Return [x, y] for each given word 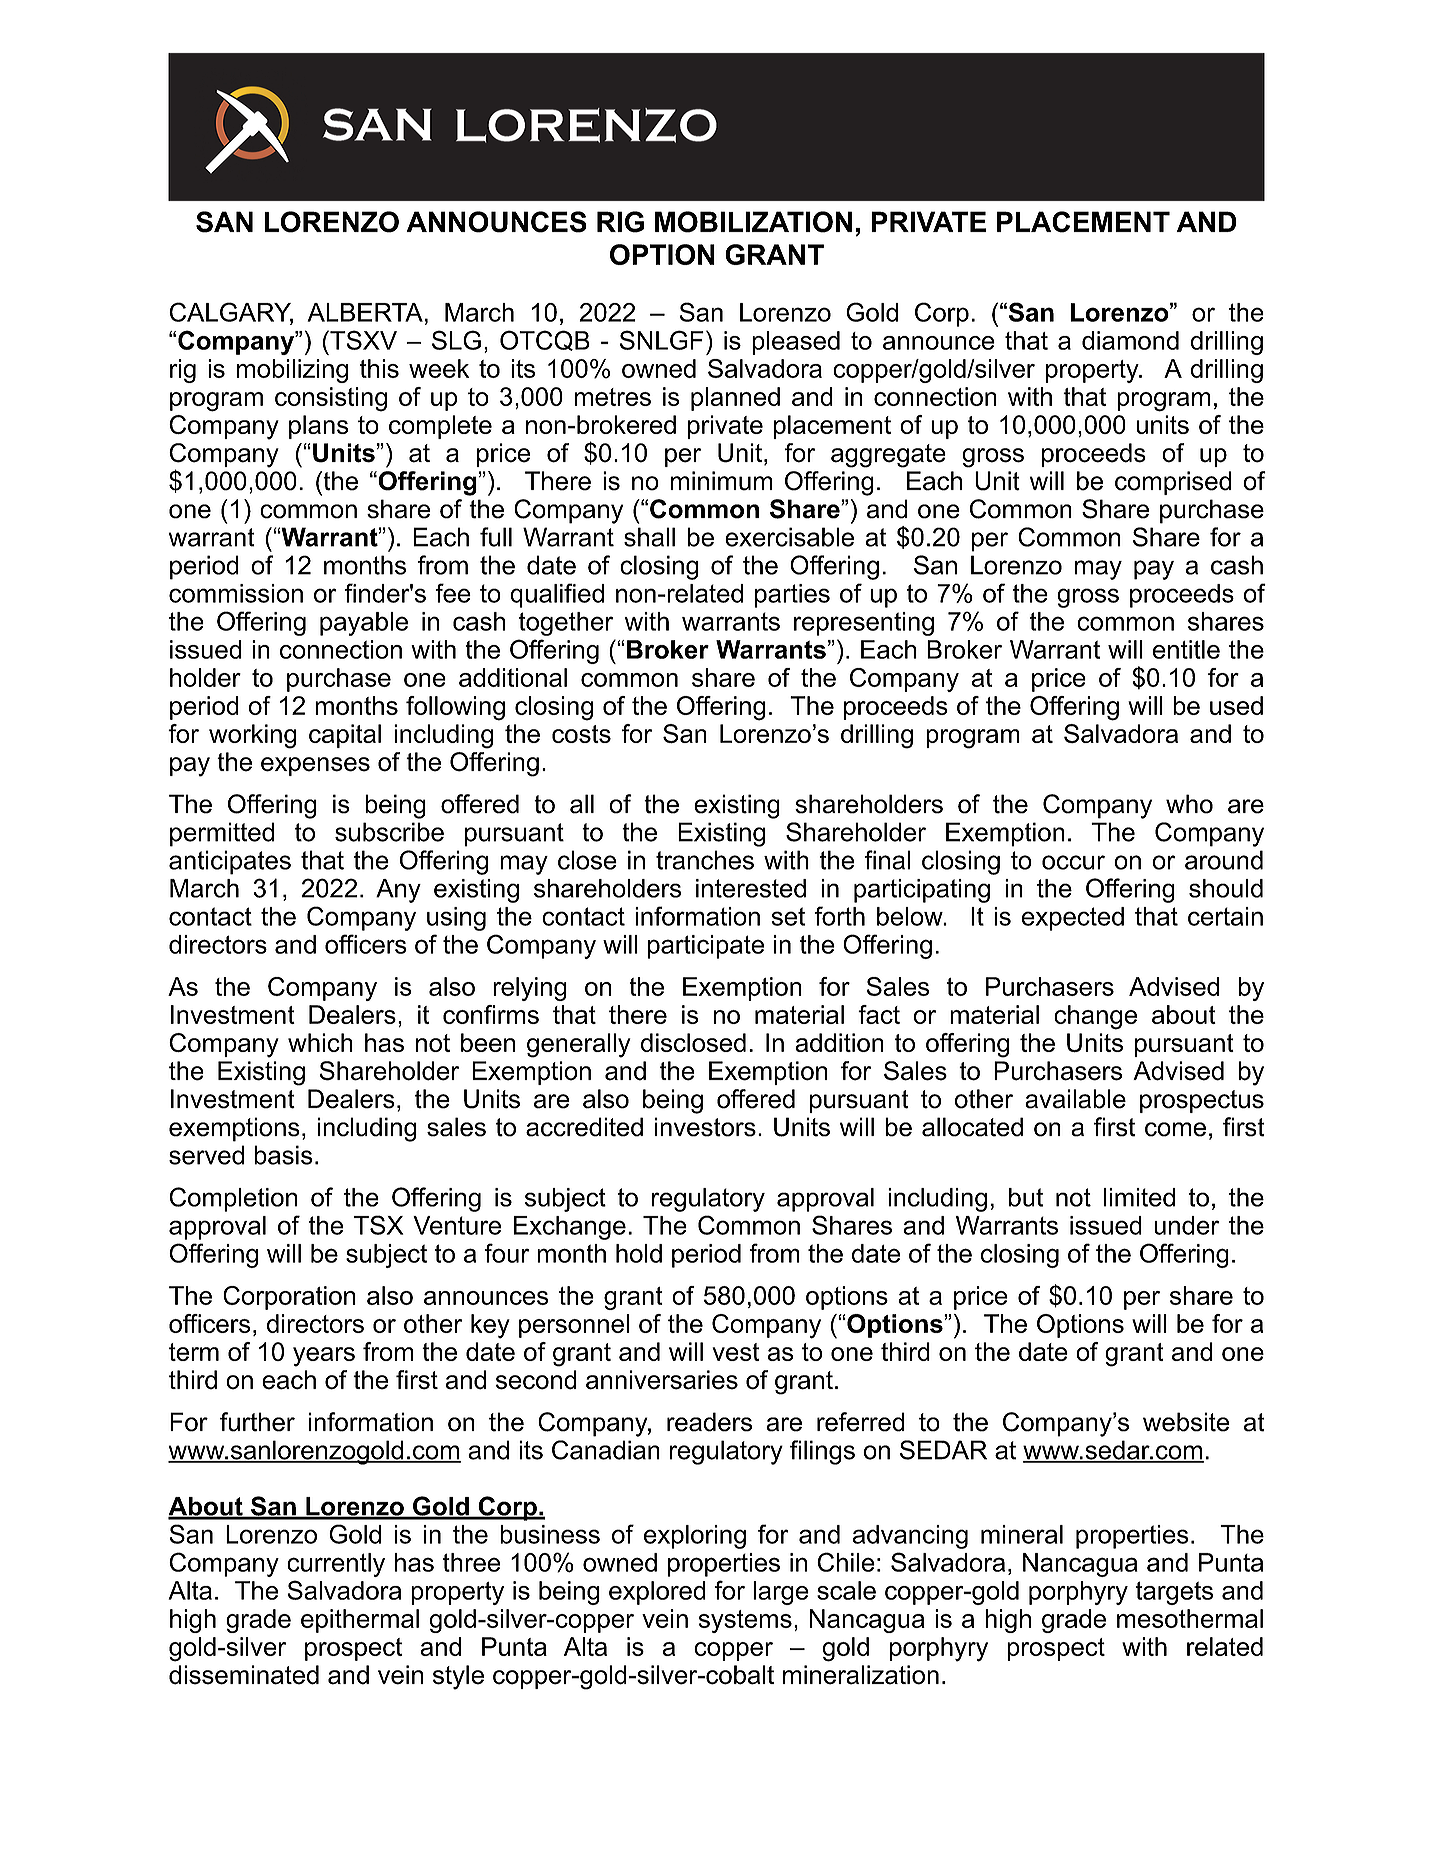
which [320, 1042]
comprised [1173, 483]
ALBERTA [365, 312]
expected [1073, 919]
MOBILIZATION [753, 222]
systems [745, 1621]
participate [706, 947]
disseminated [244, 1675]
